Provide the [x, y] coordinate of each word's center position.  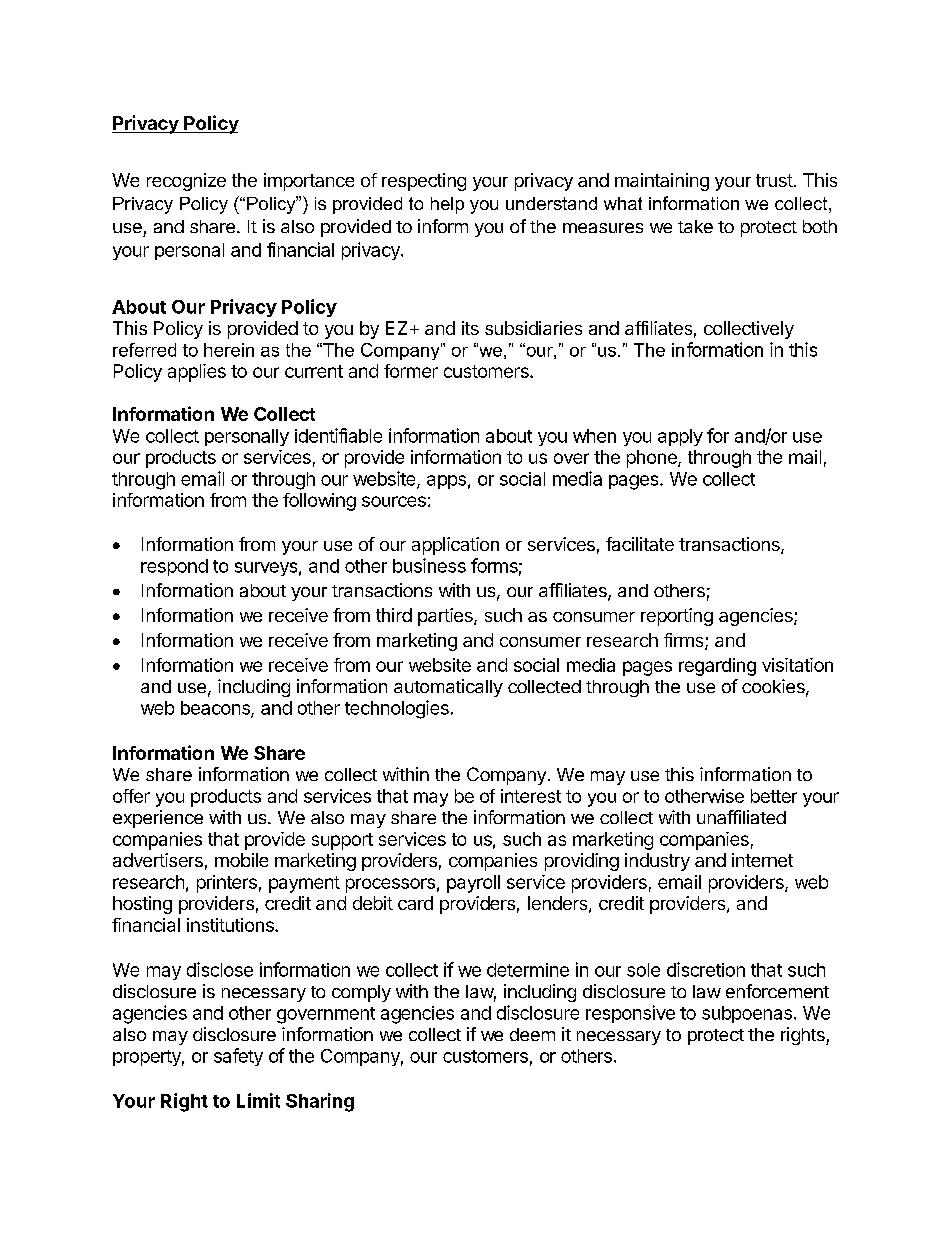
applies [197, 373]
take [695, 226]
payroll [473, 884]
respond [174, 567]
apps [446, 482]
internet [762, 860]
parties [446, 617]
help [447, 205]
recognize [186, 182]
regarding [717, 667]
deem [532, 1034]
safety [238, 1057]
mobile [241, 860]
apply [680, 437]
